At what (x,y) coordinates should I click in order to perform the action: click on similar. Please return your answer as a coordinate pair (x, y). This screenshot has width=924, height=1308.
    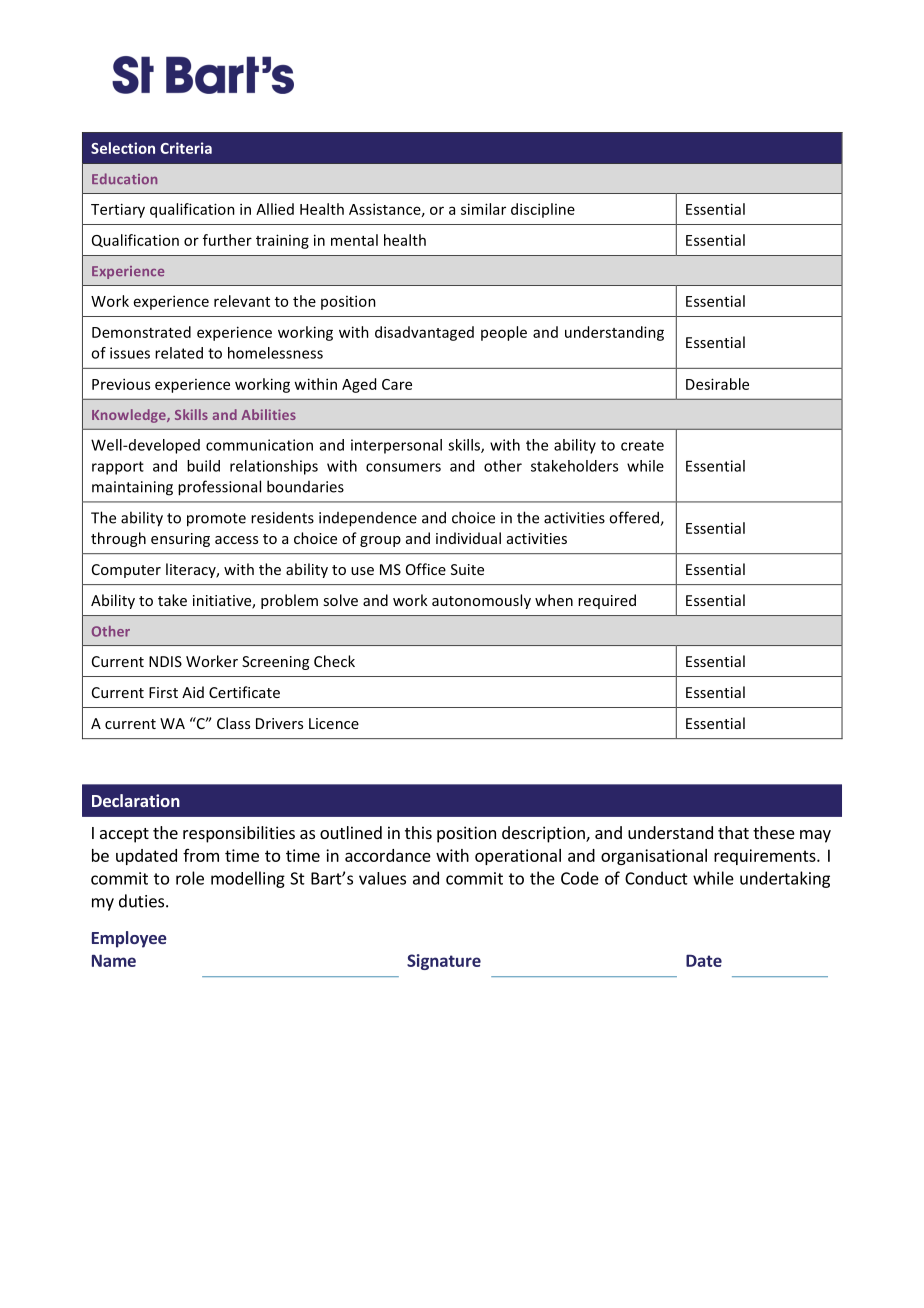
    Looking at the image, I should click on (483, 209).
